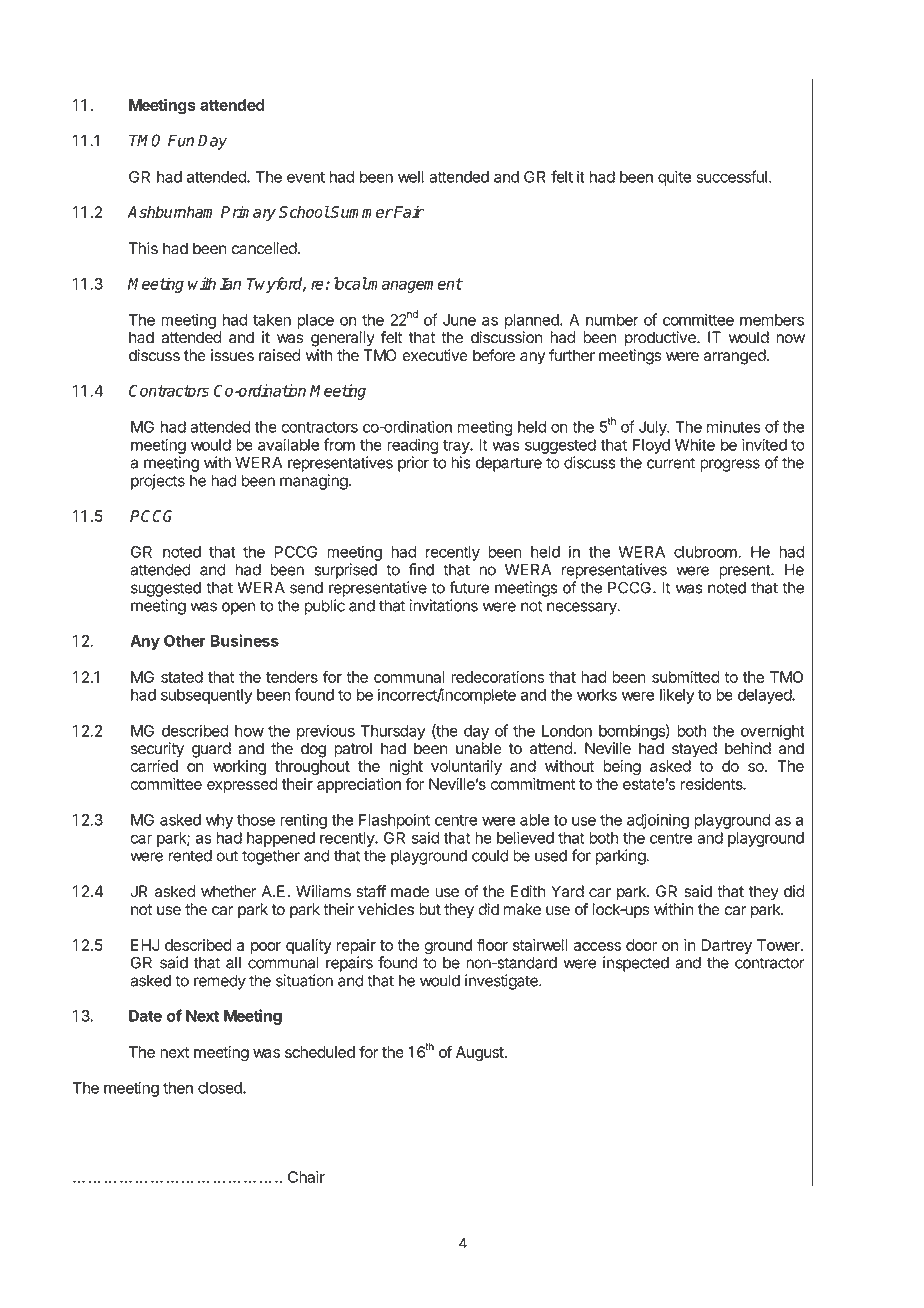 This screenshot has height=1308, width=924. I want to click on closed, so click(221, 1088).
